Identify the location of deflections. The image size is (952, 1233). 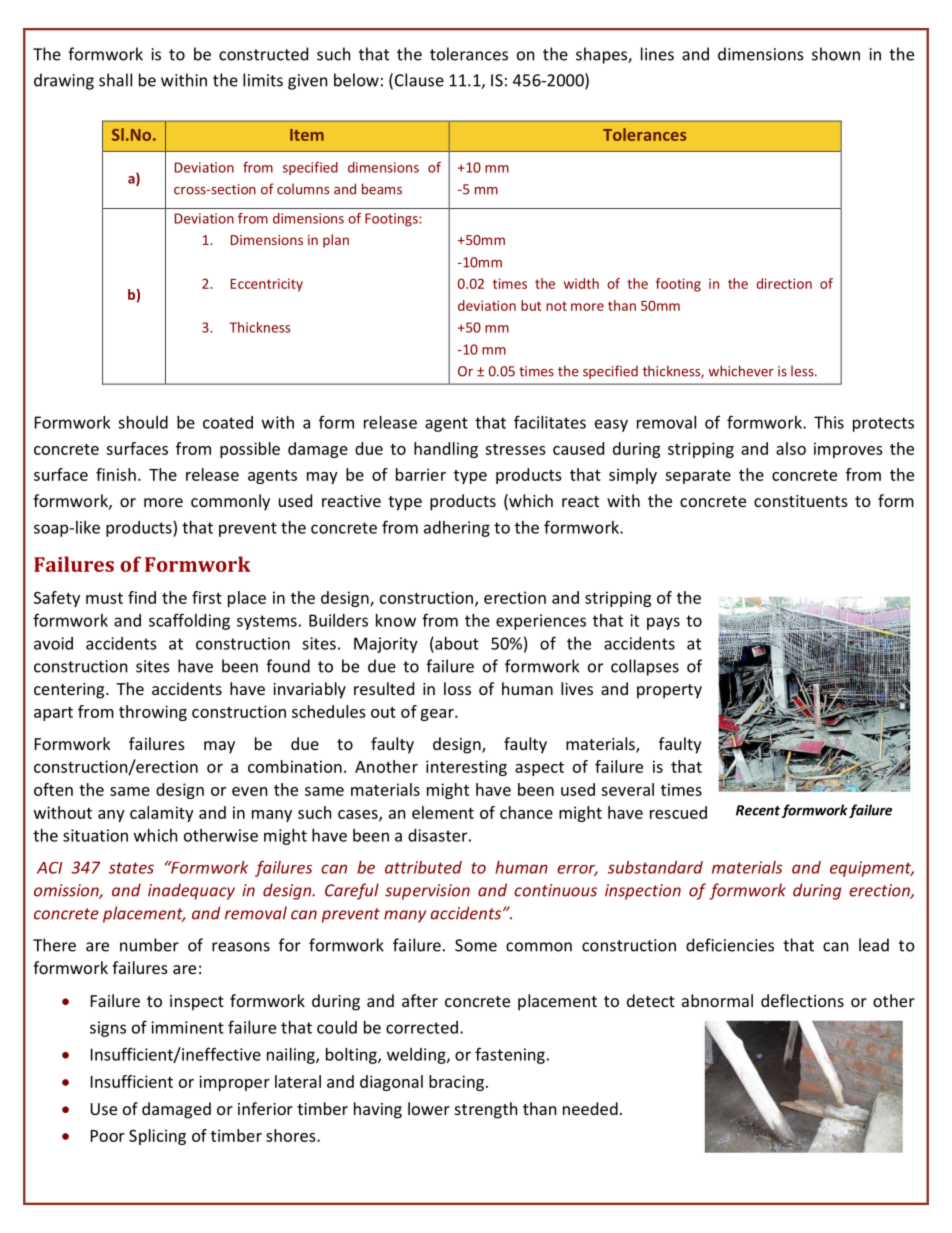
(802, 1000).
